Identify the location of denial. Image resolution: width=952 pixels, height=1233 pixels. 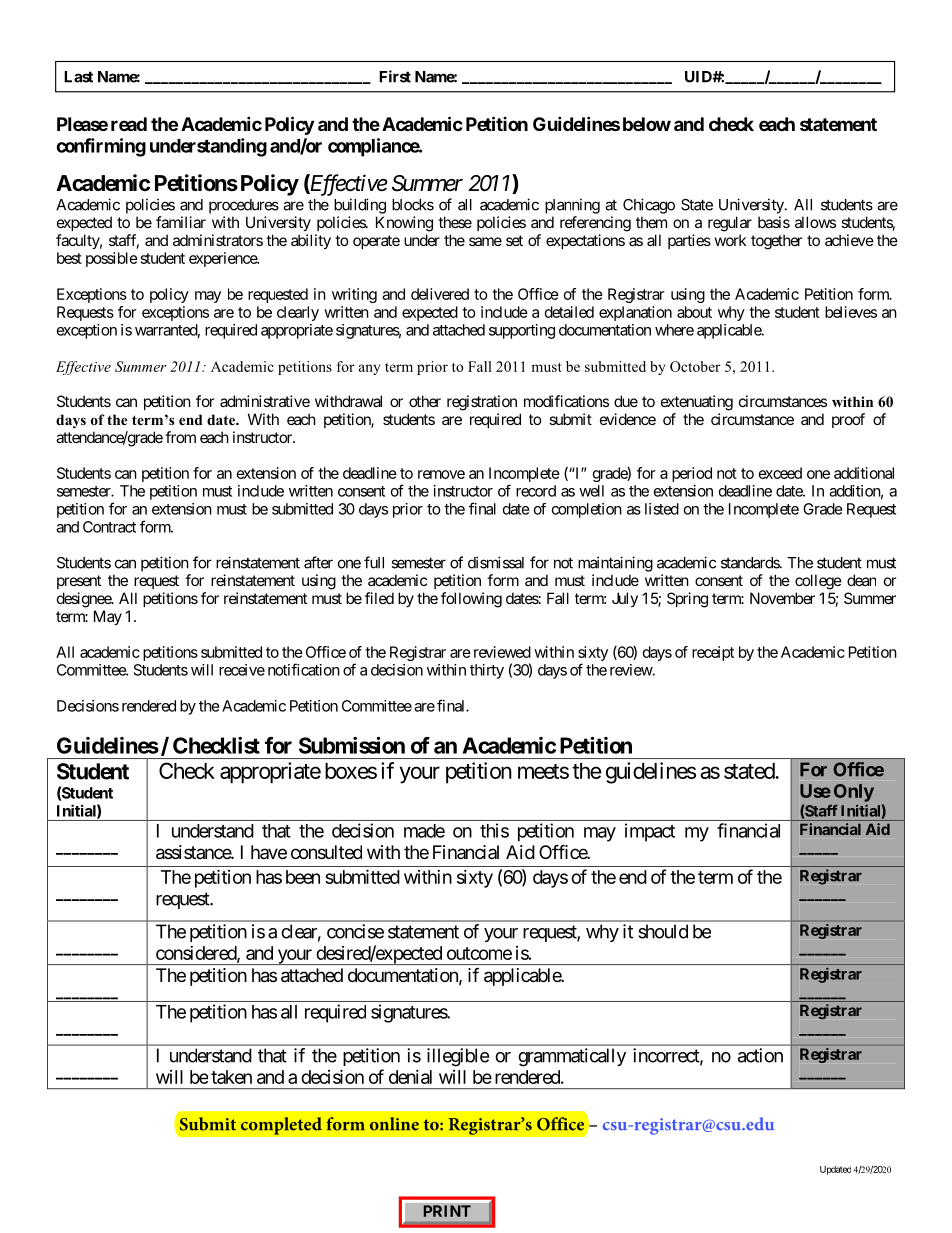
(410, 1077).
